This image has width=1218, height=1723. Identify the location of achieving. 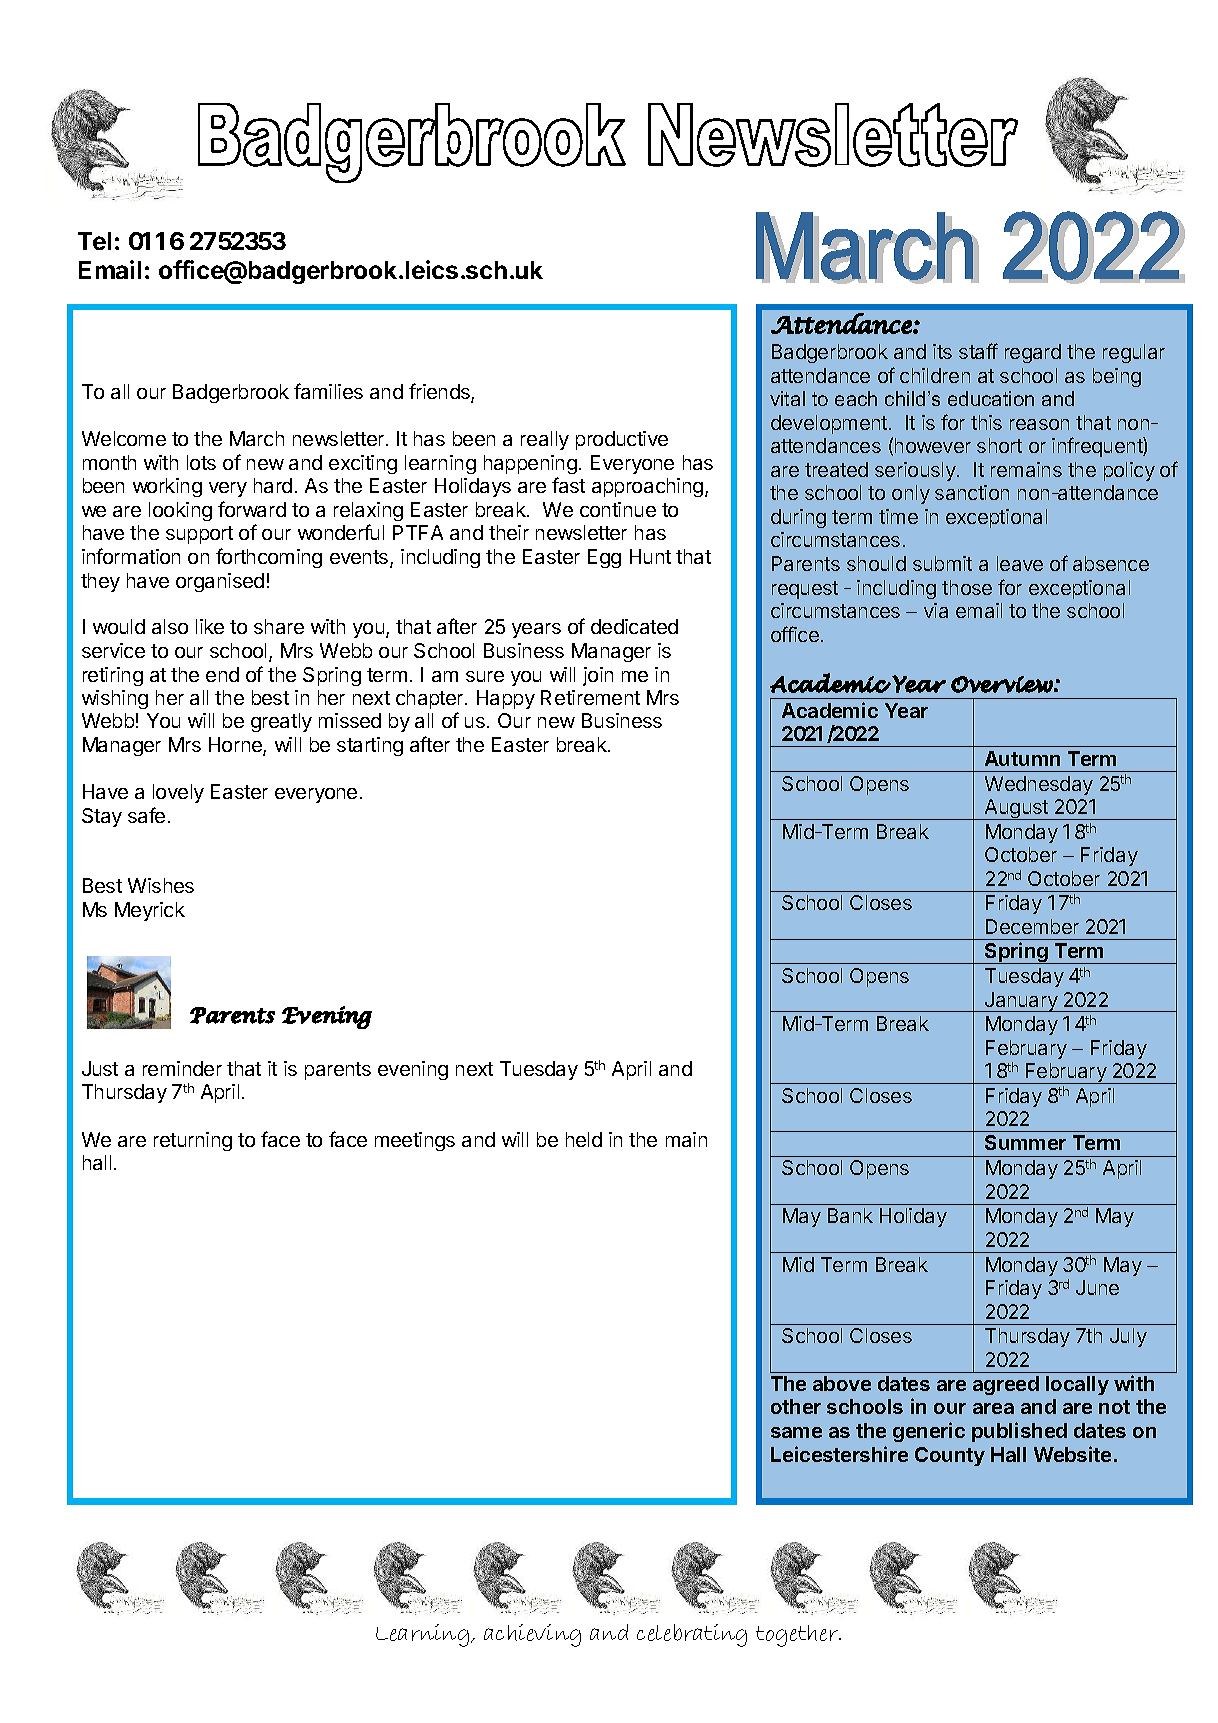
(532, 1635).
